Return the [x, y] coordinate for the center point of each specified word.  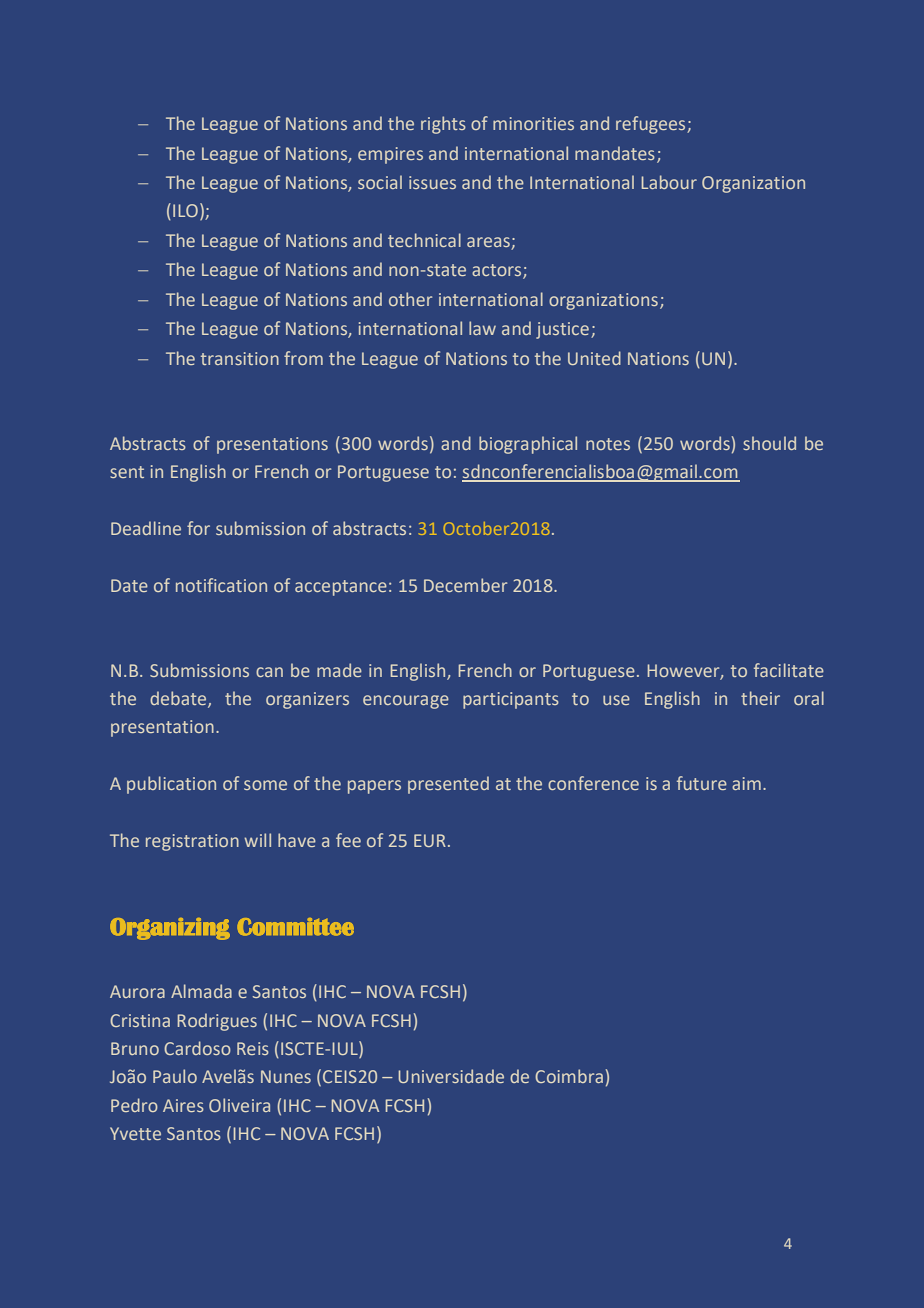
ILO [185, 210]
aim [746, 783]
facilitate [789, 670]
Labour [669, 182]
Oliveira [239, 1105]
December [465, 585]
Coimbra [569, 1076]
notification [221, 585]
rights [443, 125]
